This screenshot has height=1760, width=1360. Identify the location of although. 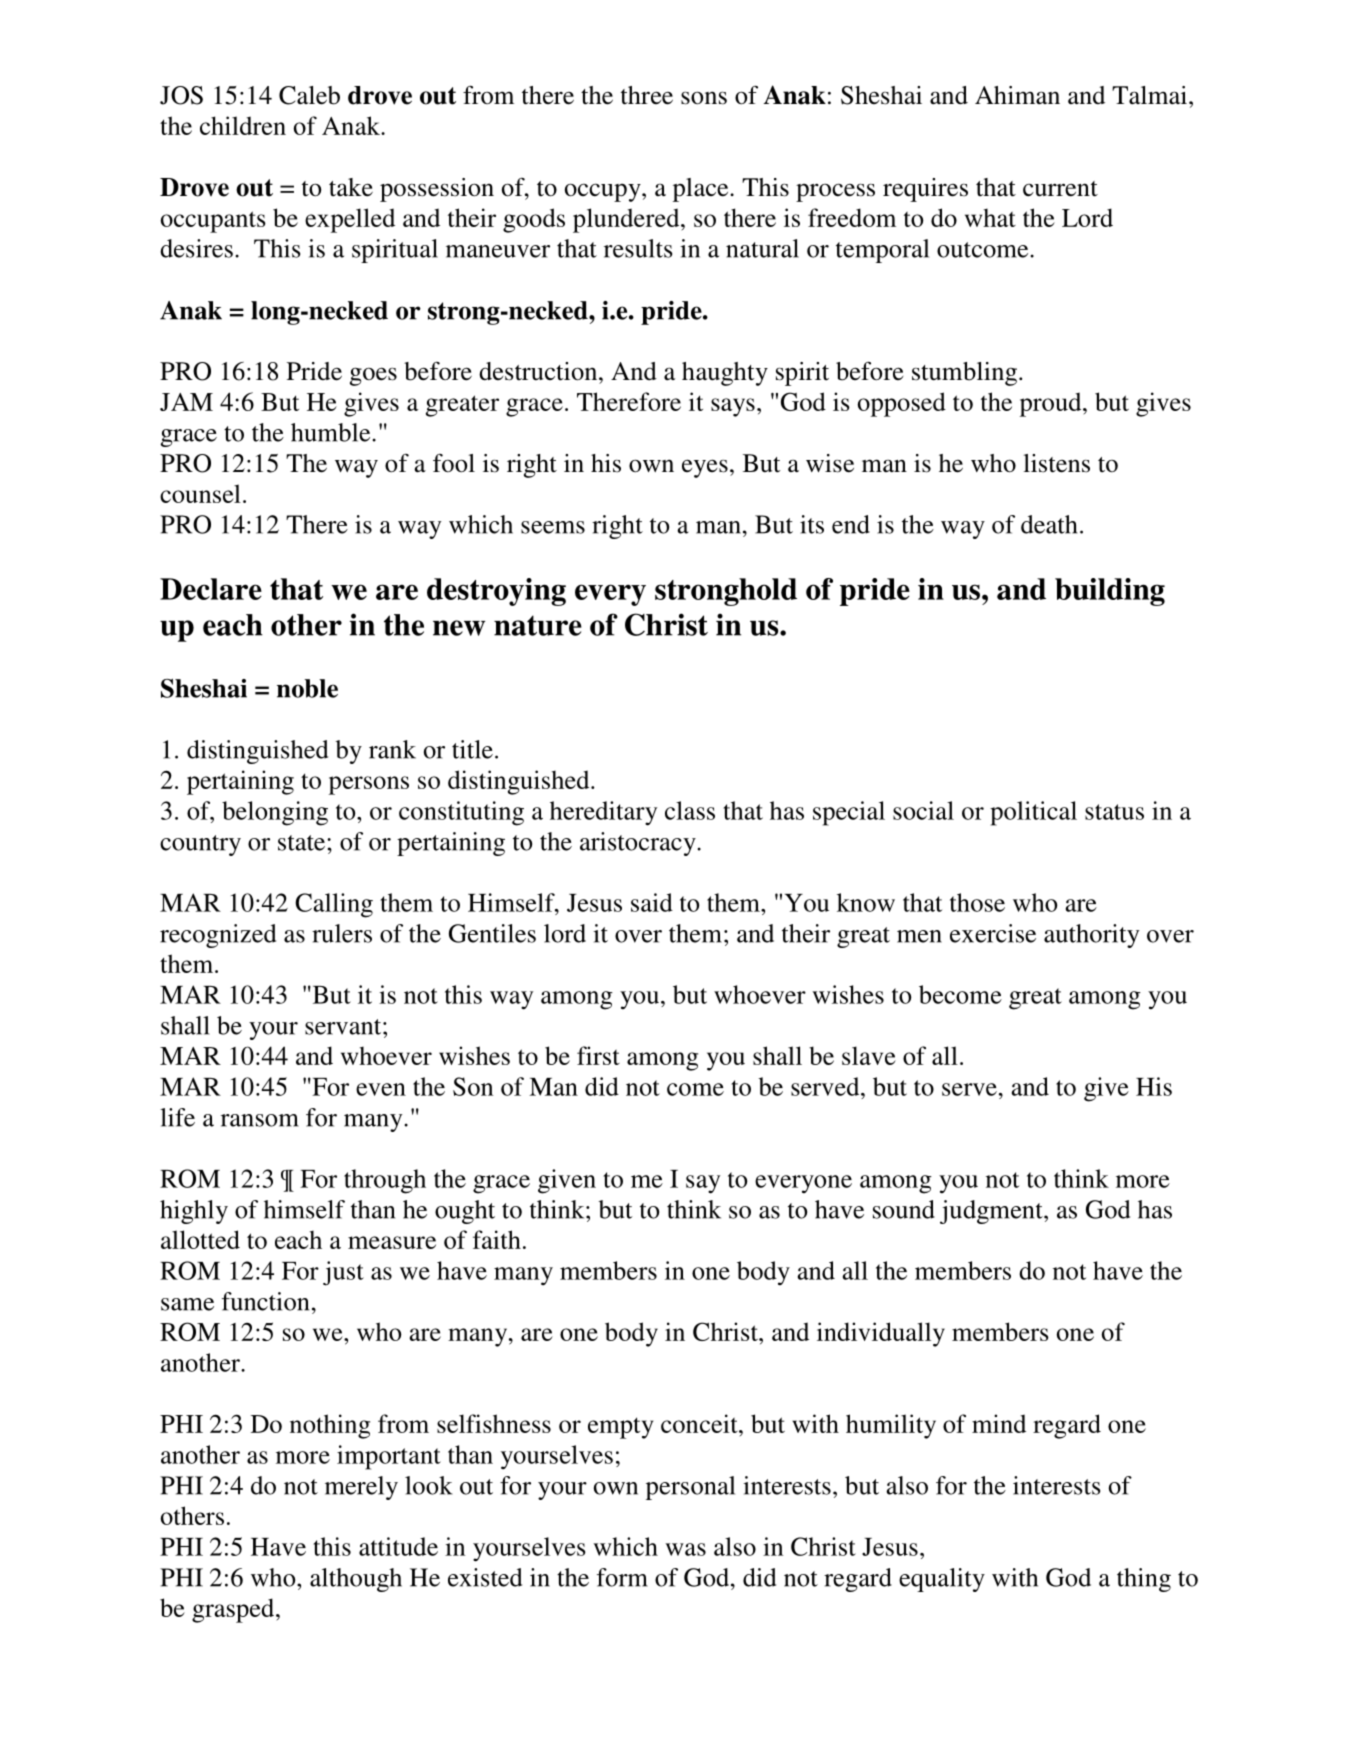
(356, 1580).
